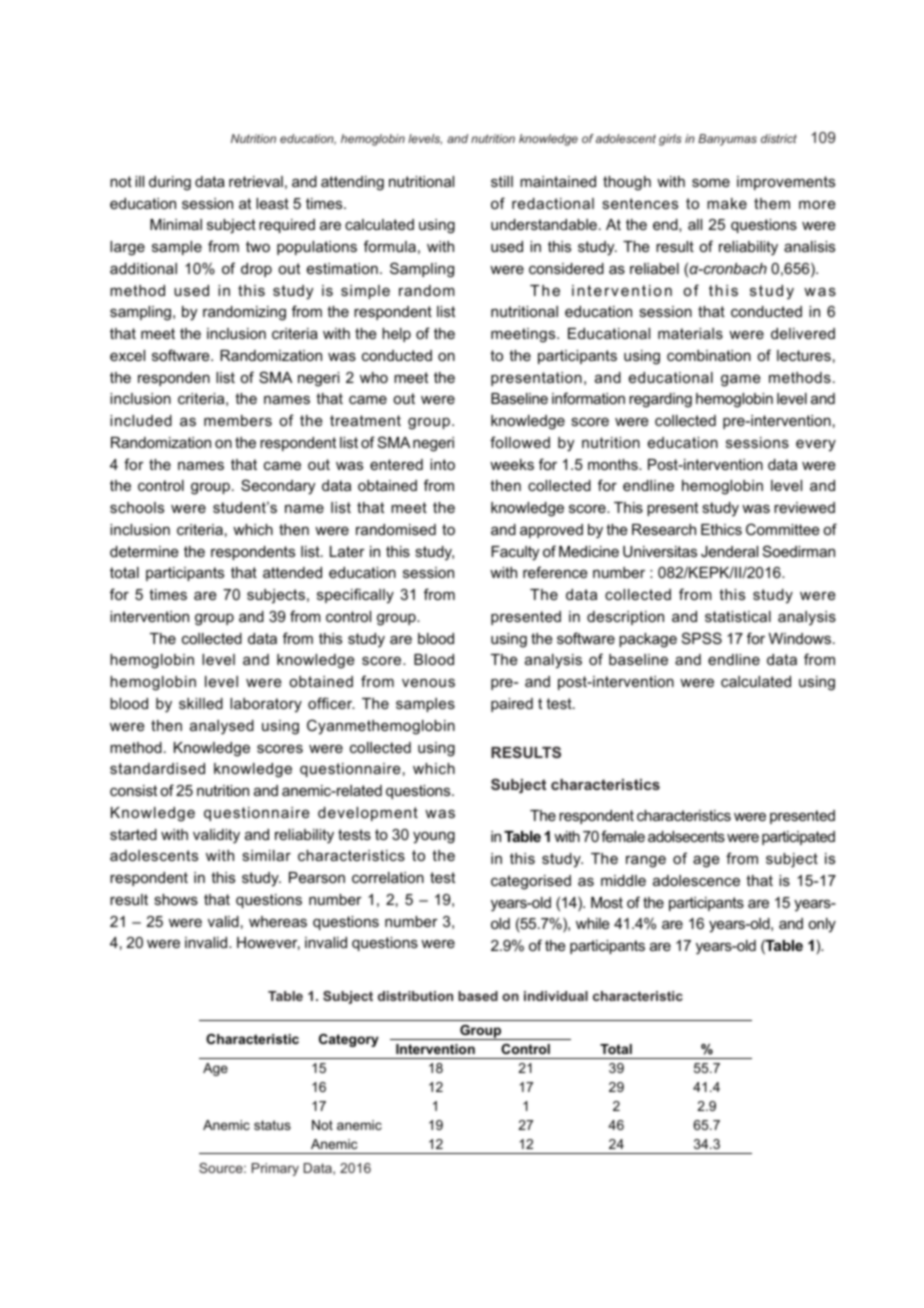 This image has height=1308, width=924. Describe the element at coordinates (442, 464) in the image. I see `into` at that location.
